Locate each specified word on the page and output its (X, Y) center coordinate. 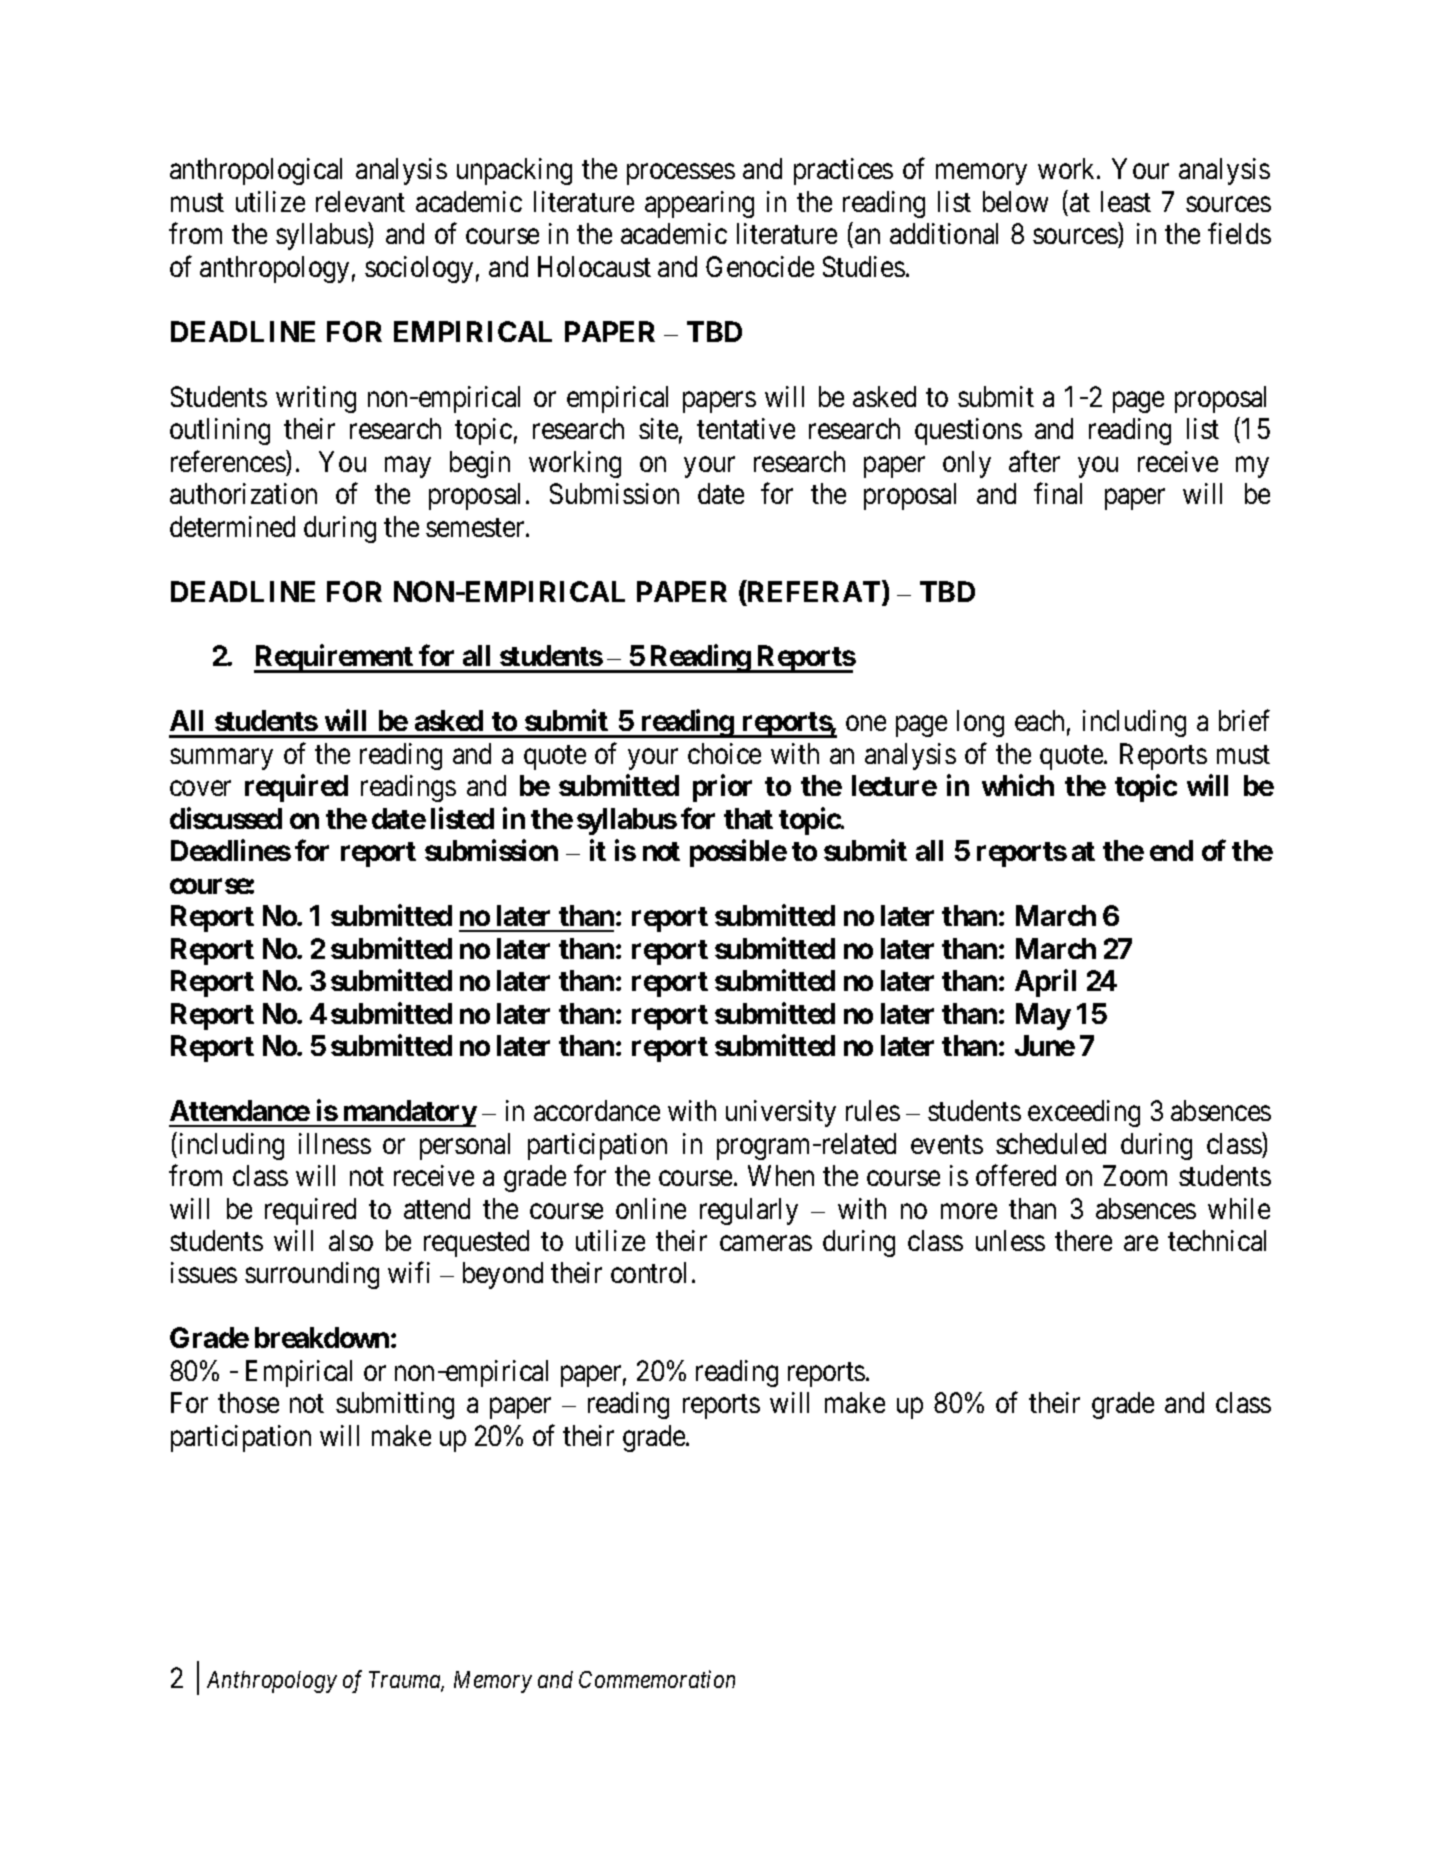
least (1126, 201)
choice (724, 753)
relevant (360, 201)
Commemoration (657, 1679)
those (248, 1402)
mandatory (408, 1113)
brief (1244, 720)
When (781, 1175)
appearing (699, 204)
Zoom (1135, 1175)
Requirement (334, 659)
